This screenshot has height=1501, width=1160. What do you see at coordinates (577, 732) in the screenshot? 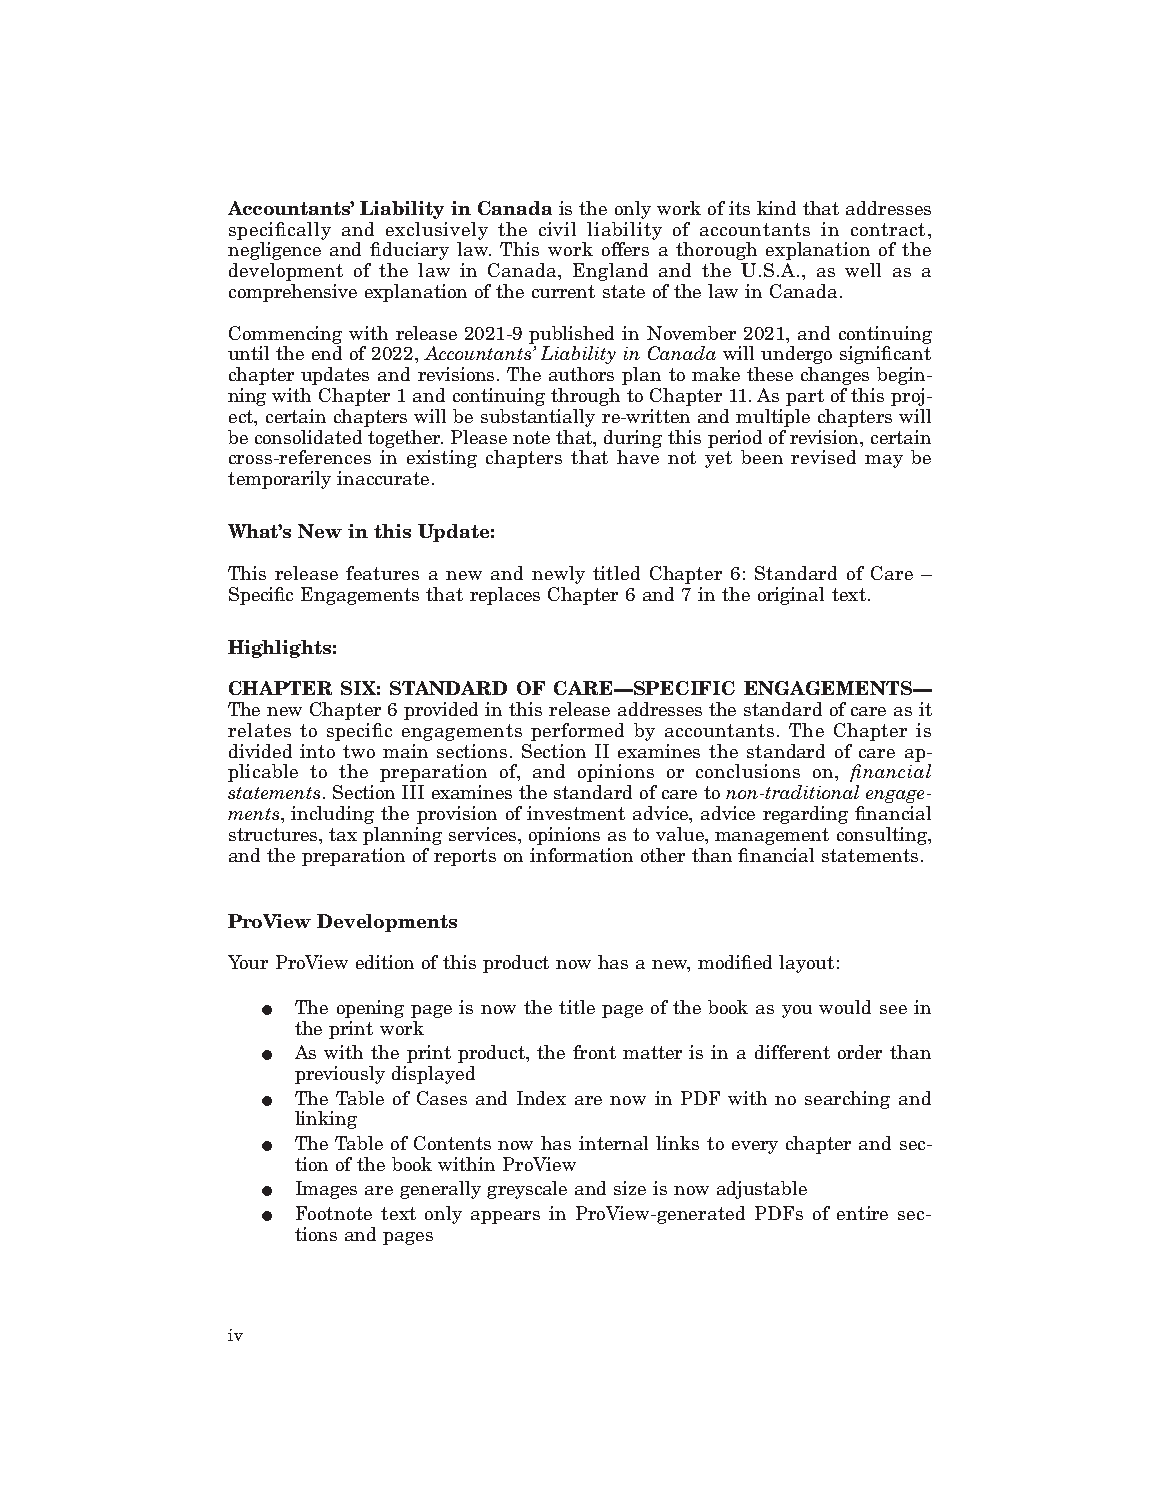
I see `performed` at bounding box center [577, 732].
